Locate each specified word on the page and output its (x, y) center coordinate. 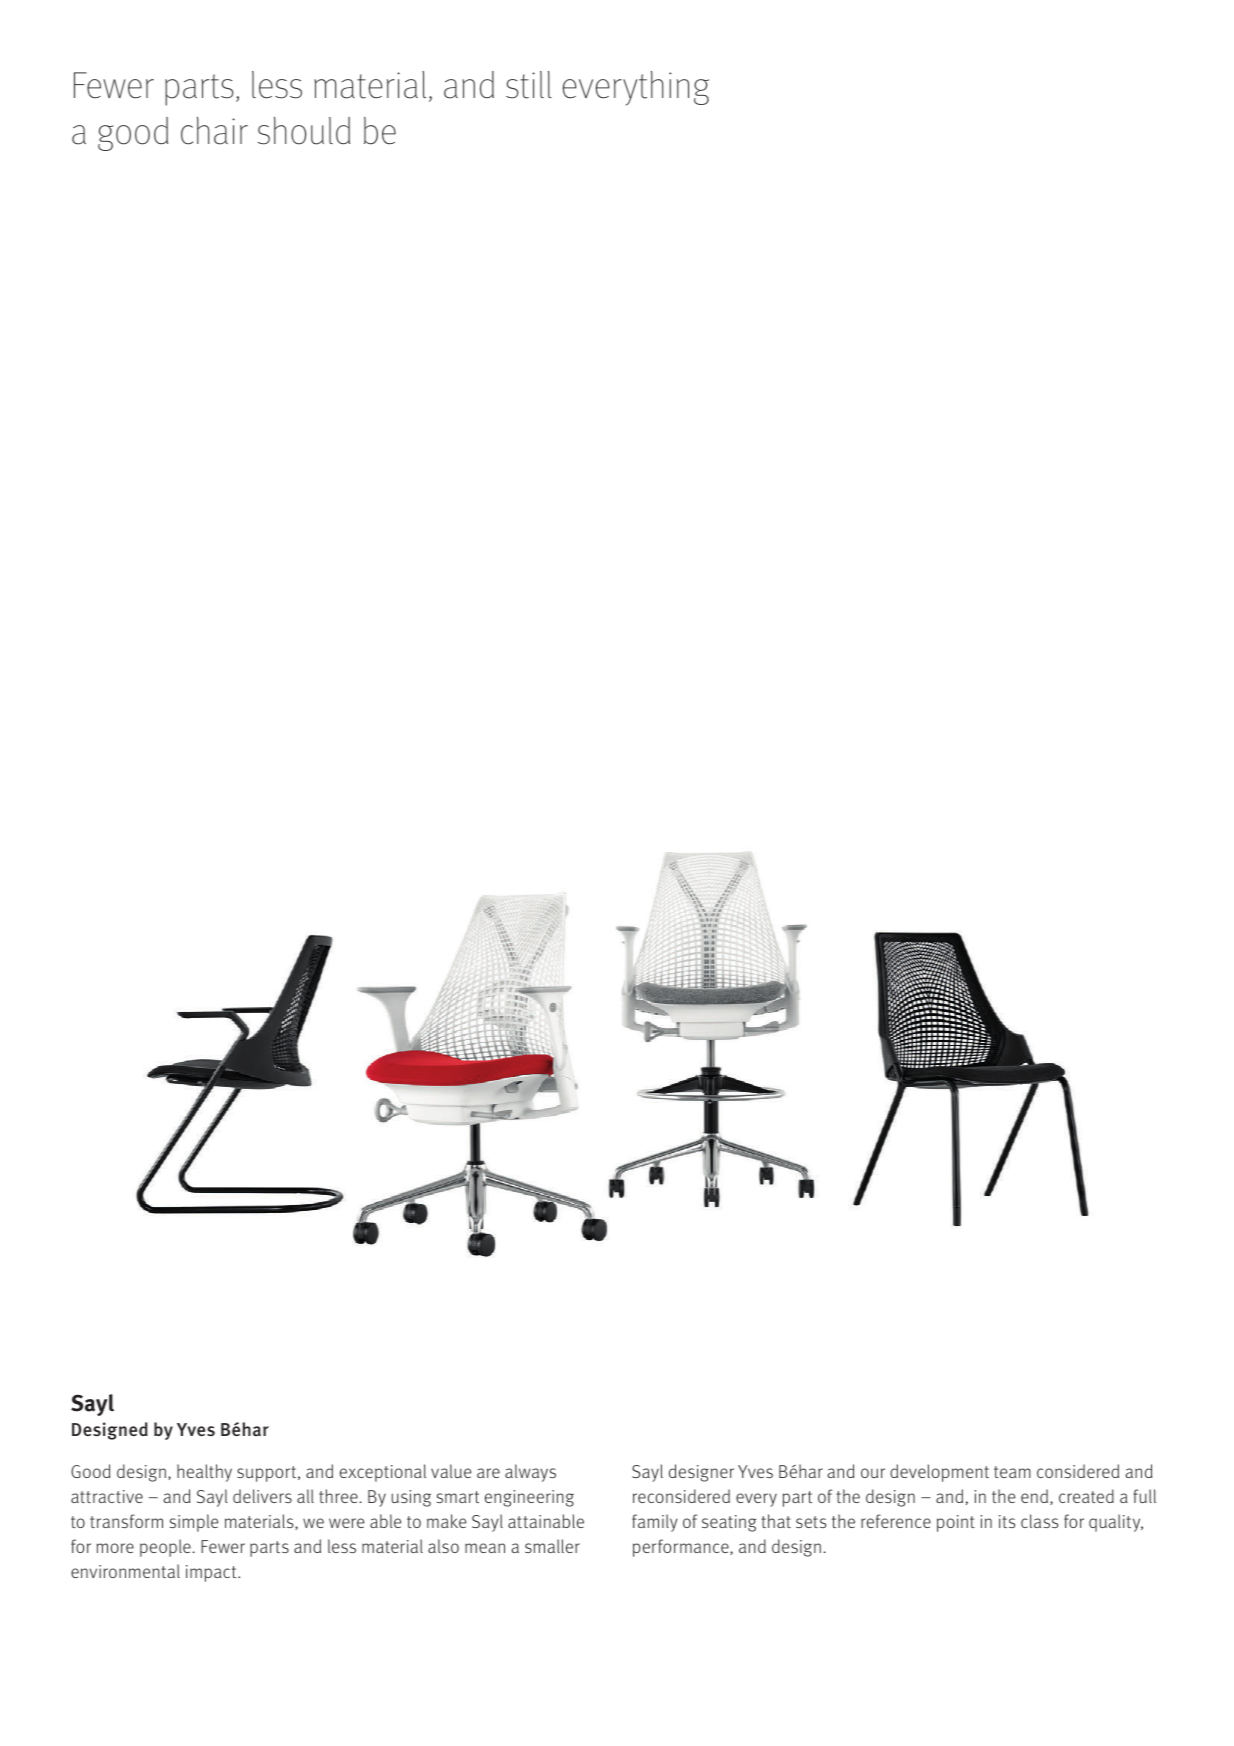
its (1007, 1521)
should (304, 131)
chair (214, 131)
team (1012, 1472)
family (655, 1523)
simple (194, 1523)
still (529, 85)
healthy (204, 1473)
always (530, 1473)
